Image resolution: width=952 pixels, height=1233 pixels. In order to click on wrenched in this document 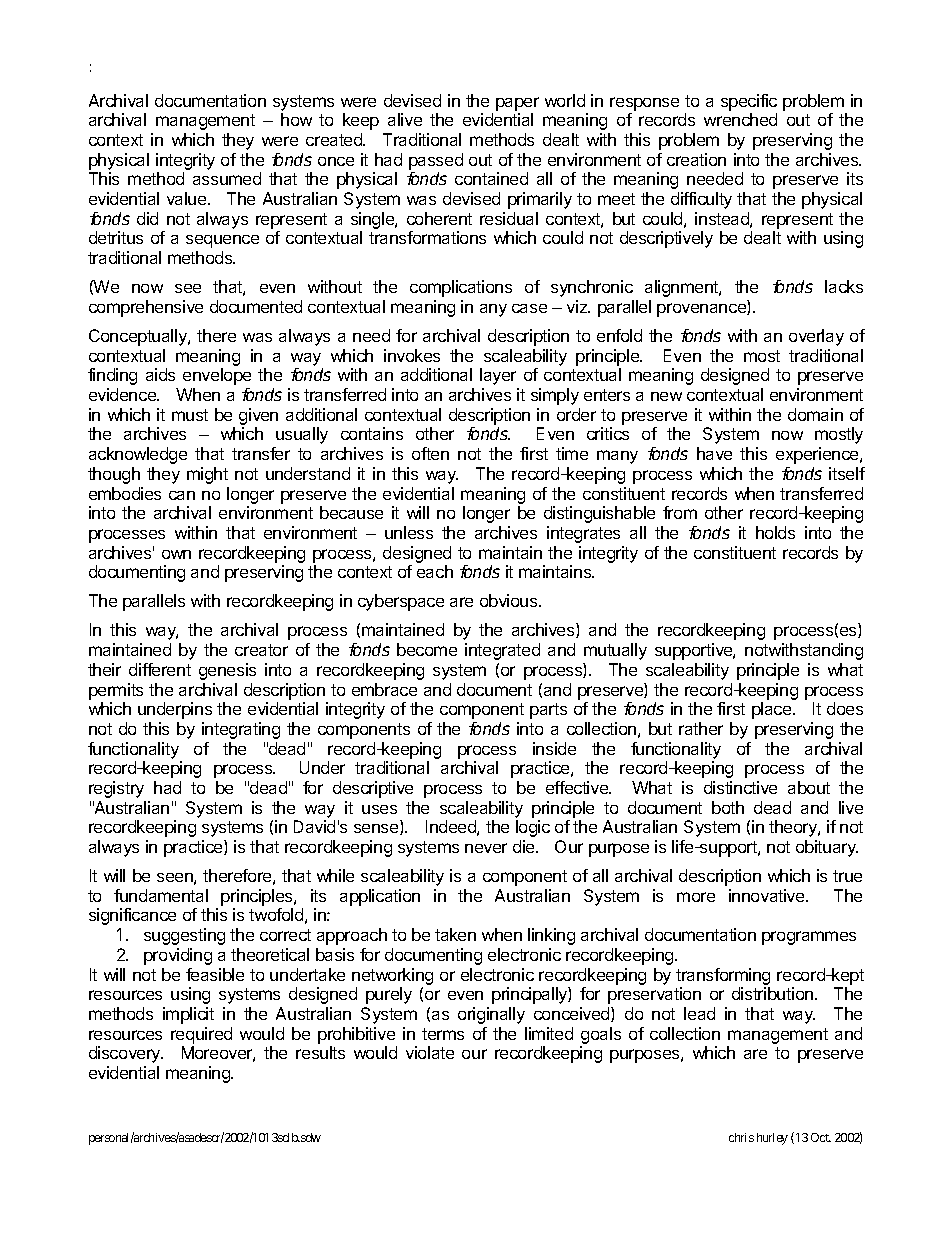, I will do `click(740, 119)`.
